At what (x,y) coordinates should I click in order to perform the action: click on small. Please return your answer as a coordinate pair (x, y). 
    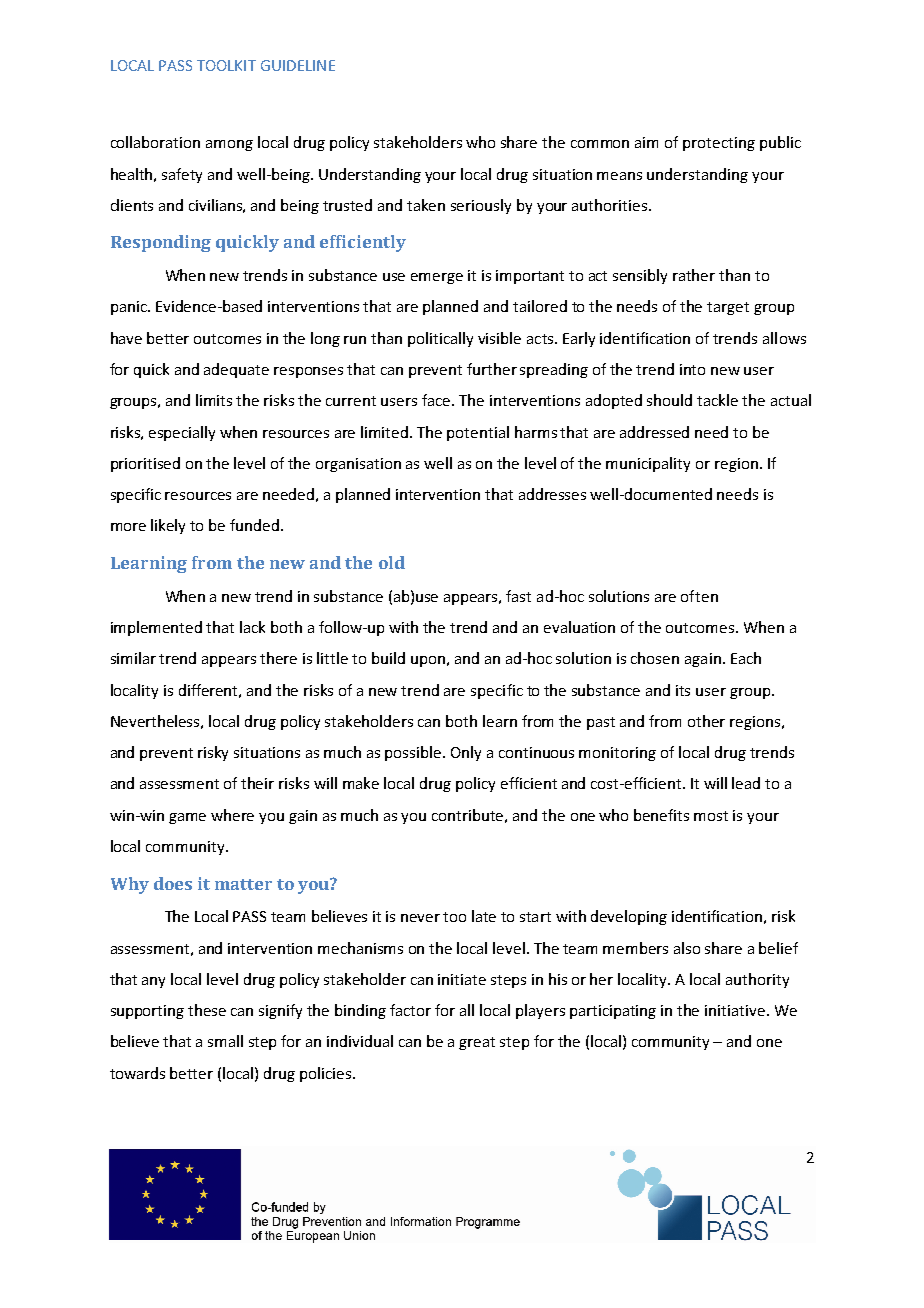
    Looking at the image, I should click on (225, 1041).
